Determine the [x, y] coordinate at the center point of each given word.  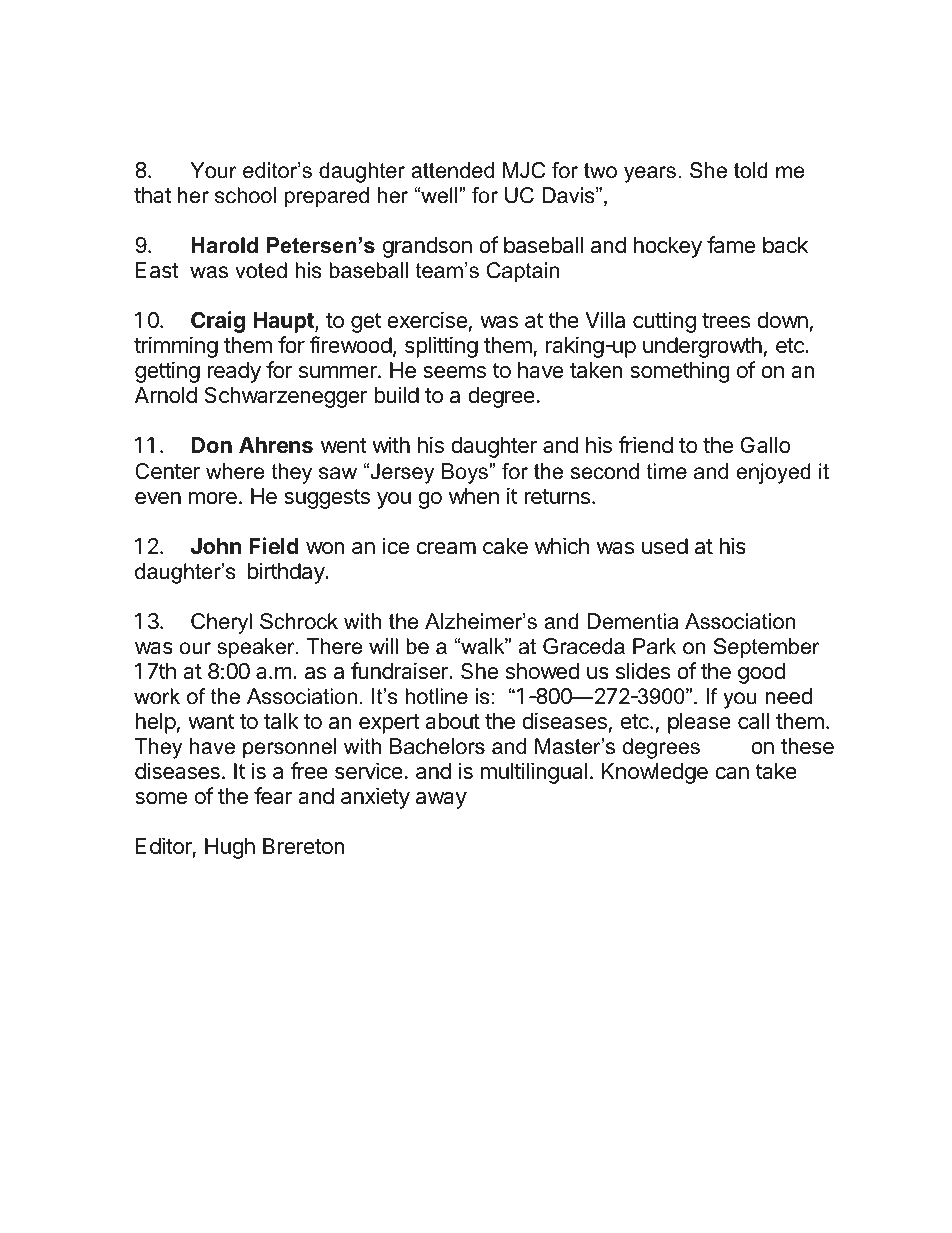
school [245, 195]
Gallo [765, 445]
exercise [427, 320]
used [665, 546]
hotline [436, 696]
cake [505, 546]
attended [452, 170]
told [751, 170]
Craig [218, 322]
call [753, 721]
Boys [466, 473]
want [211, 722]
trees [726, 321]
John [216, 546]
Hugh [230, 848]
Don [211, 445]
